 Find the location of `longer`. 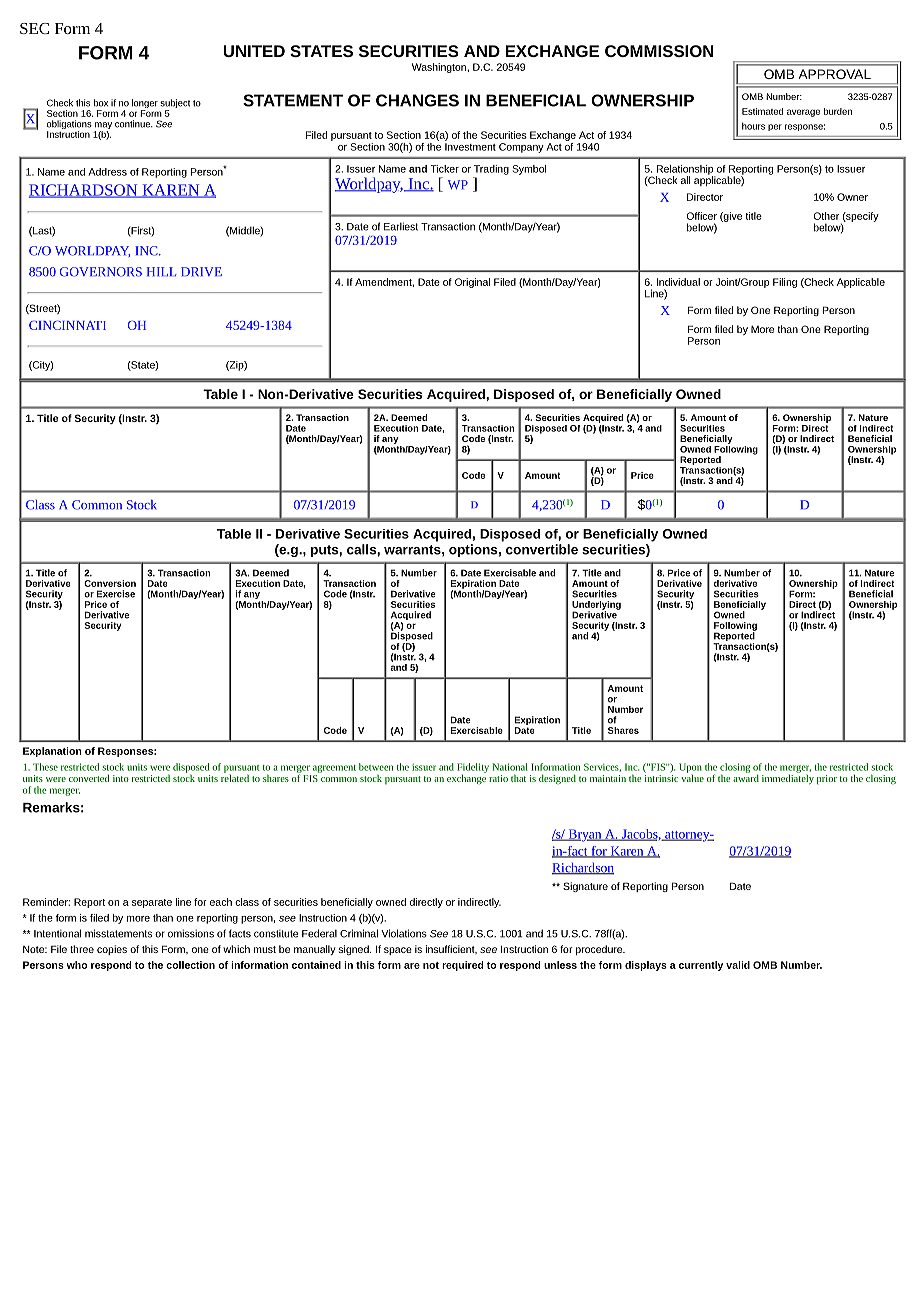

longer is located at coordinates (145, 105).
